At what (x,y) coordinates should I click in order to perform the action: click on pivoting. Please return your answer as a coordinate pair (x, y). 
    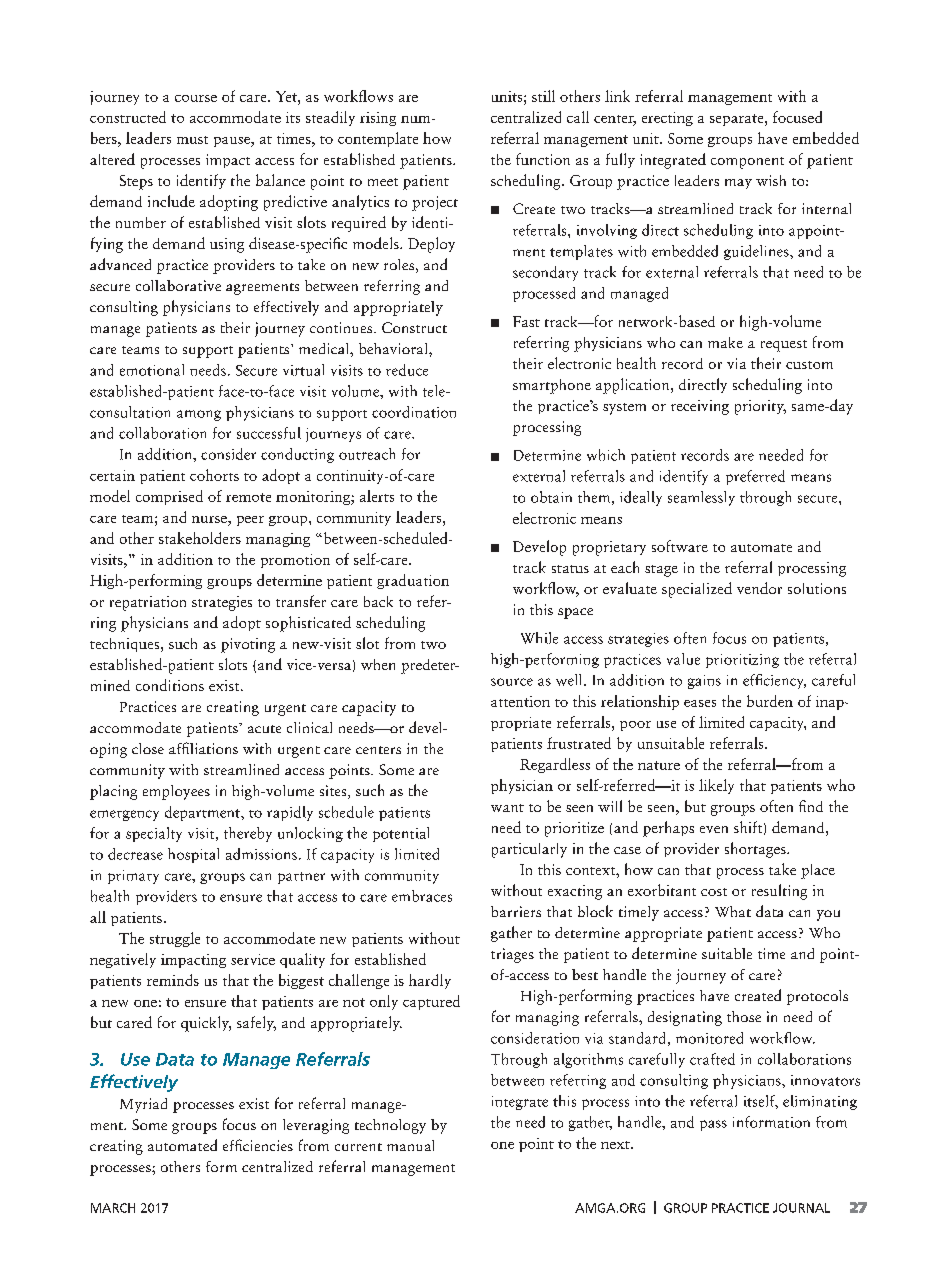
    Looking at the image, I should click on (248, 645).
